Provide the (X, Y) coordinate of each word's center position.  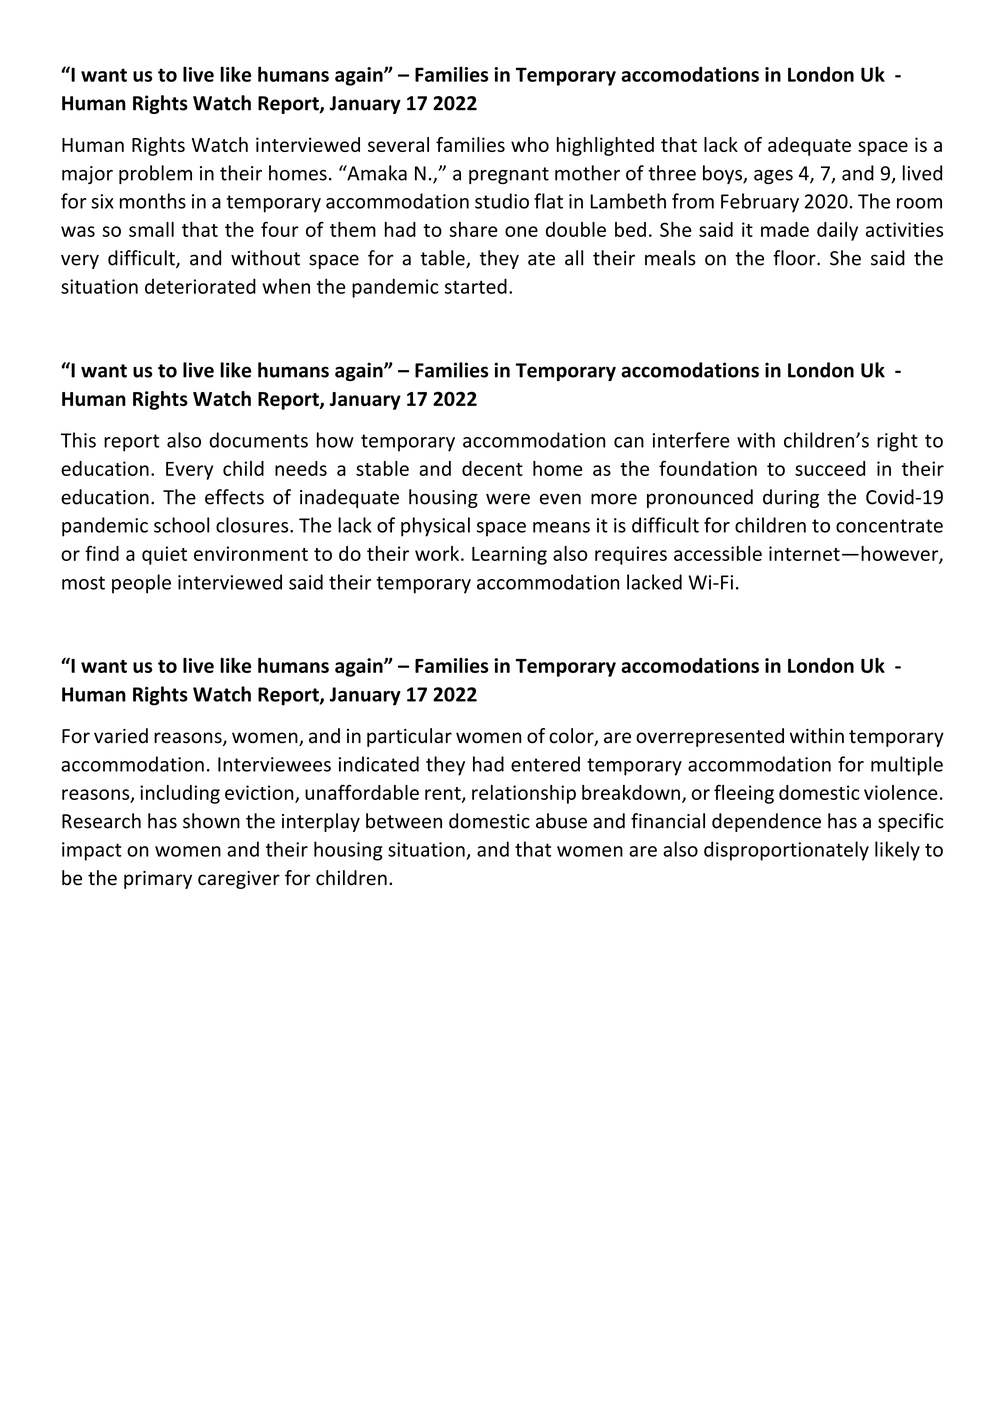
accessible (718, 553)
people (141, 584)
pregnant (509, 175)
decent (492, 468)
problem (155, 174)
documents (258, 440)
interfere (691, 440)
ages (773, 177)
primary (158, 880)
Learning (509, 555)
